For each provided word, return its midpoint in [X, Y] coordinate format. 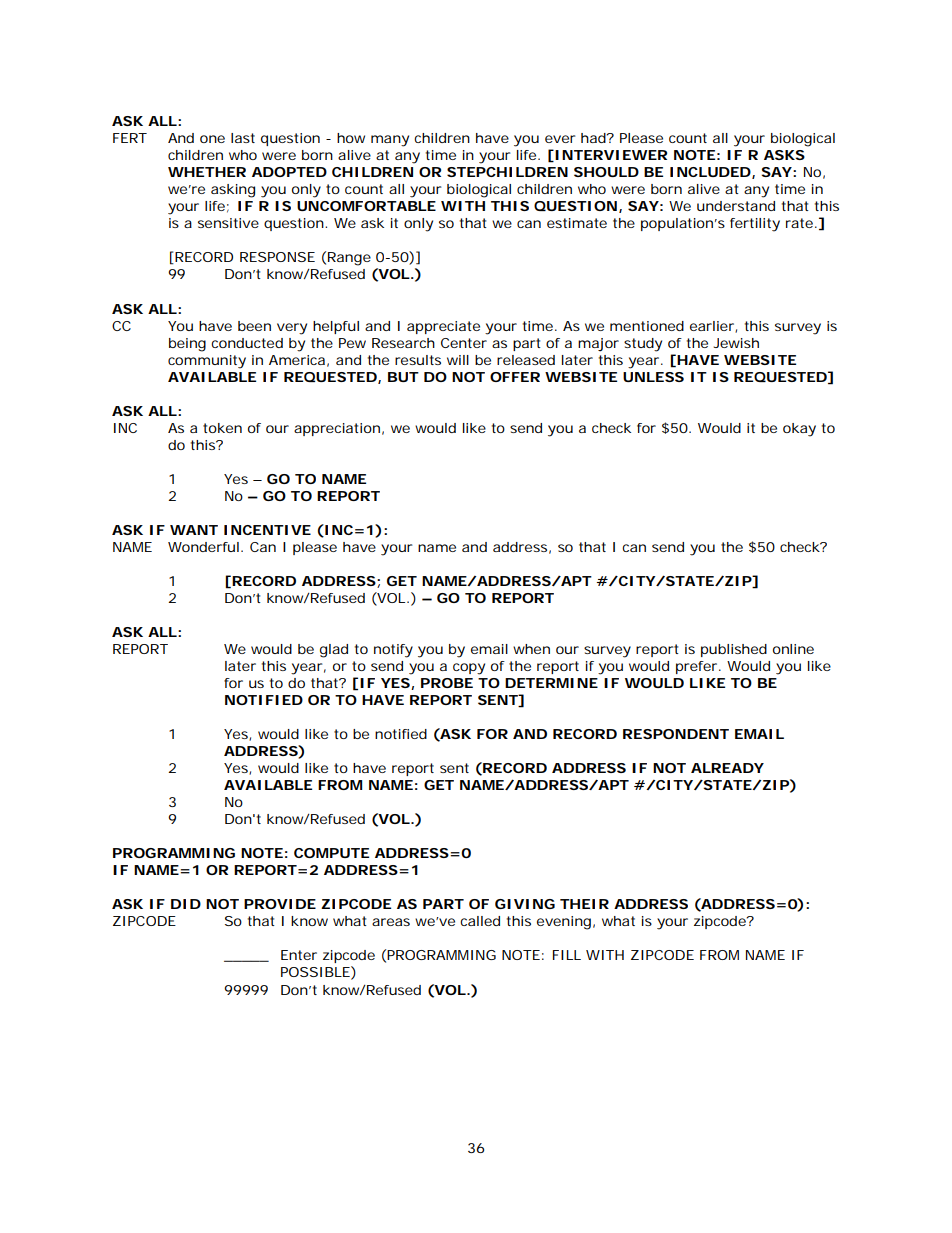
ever [560, 139]
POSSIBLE [315, 972]
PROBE [447, 683]
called [480, 921]
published [734, 650]
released [526, 360]
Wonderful [203, 547]
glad [334, 651]
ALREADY [727, 768]
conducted [247, 343]
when [531, 649]
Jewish [736, 343]
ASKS [784, 155]
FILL [567, 955]
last [243, 138]
